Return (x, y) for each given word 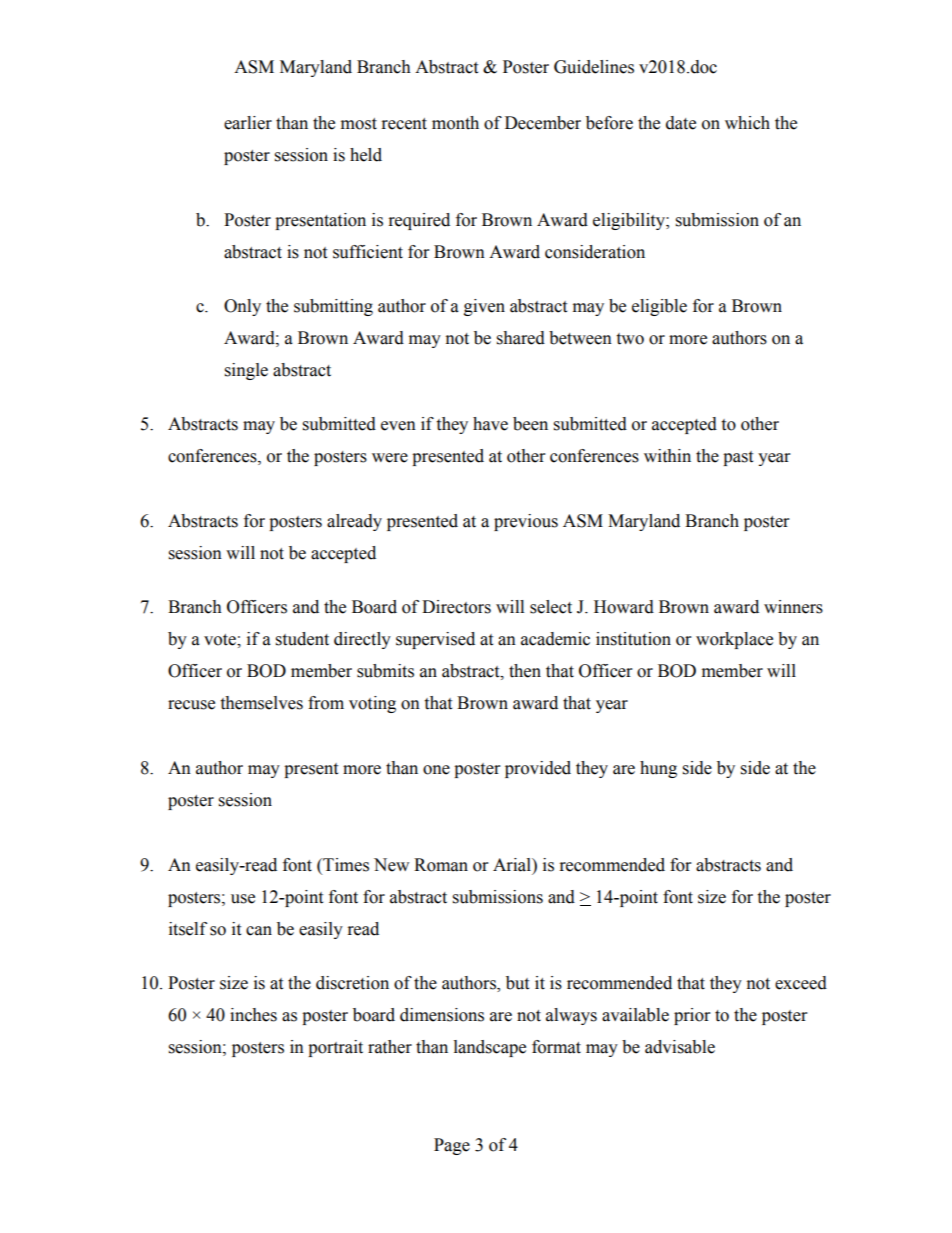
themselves (261, 703)
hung (658, 769)
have (490, 424)
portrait (335, 1048)
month (455, 123)
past (738, 458)
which (747, 123)
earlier (248, 123)
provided (538, 769)
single (246, 371)
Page (452, 1146)
